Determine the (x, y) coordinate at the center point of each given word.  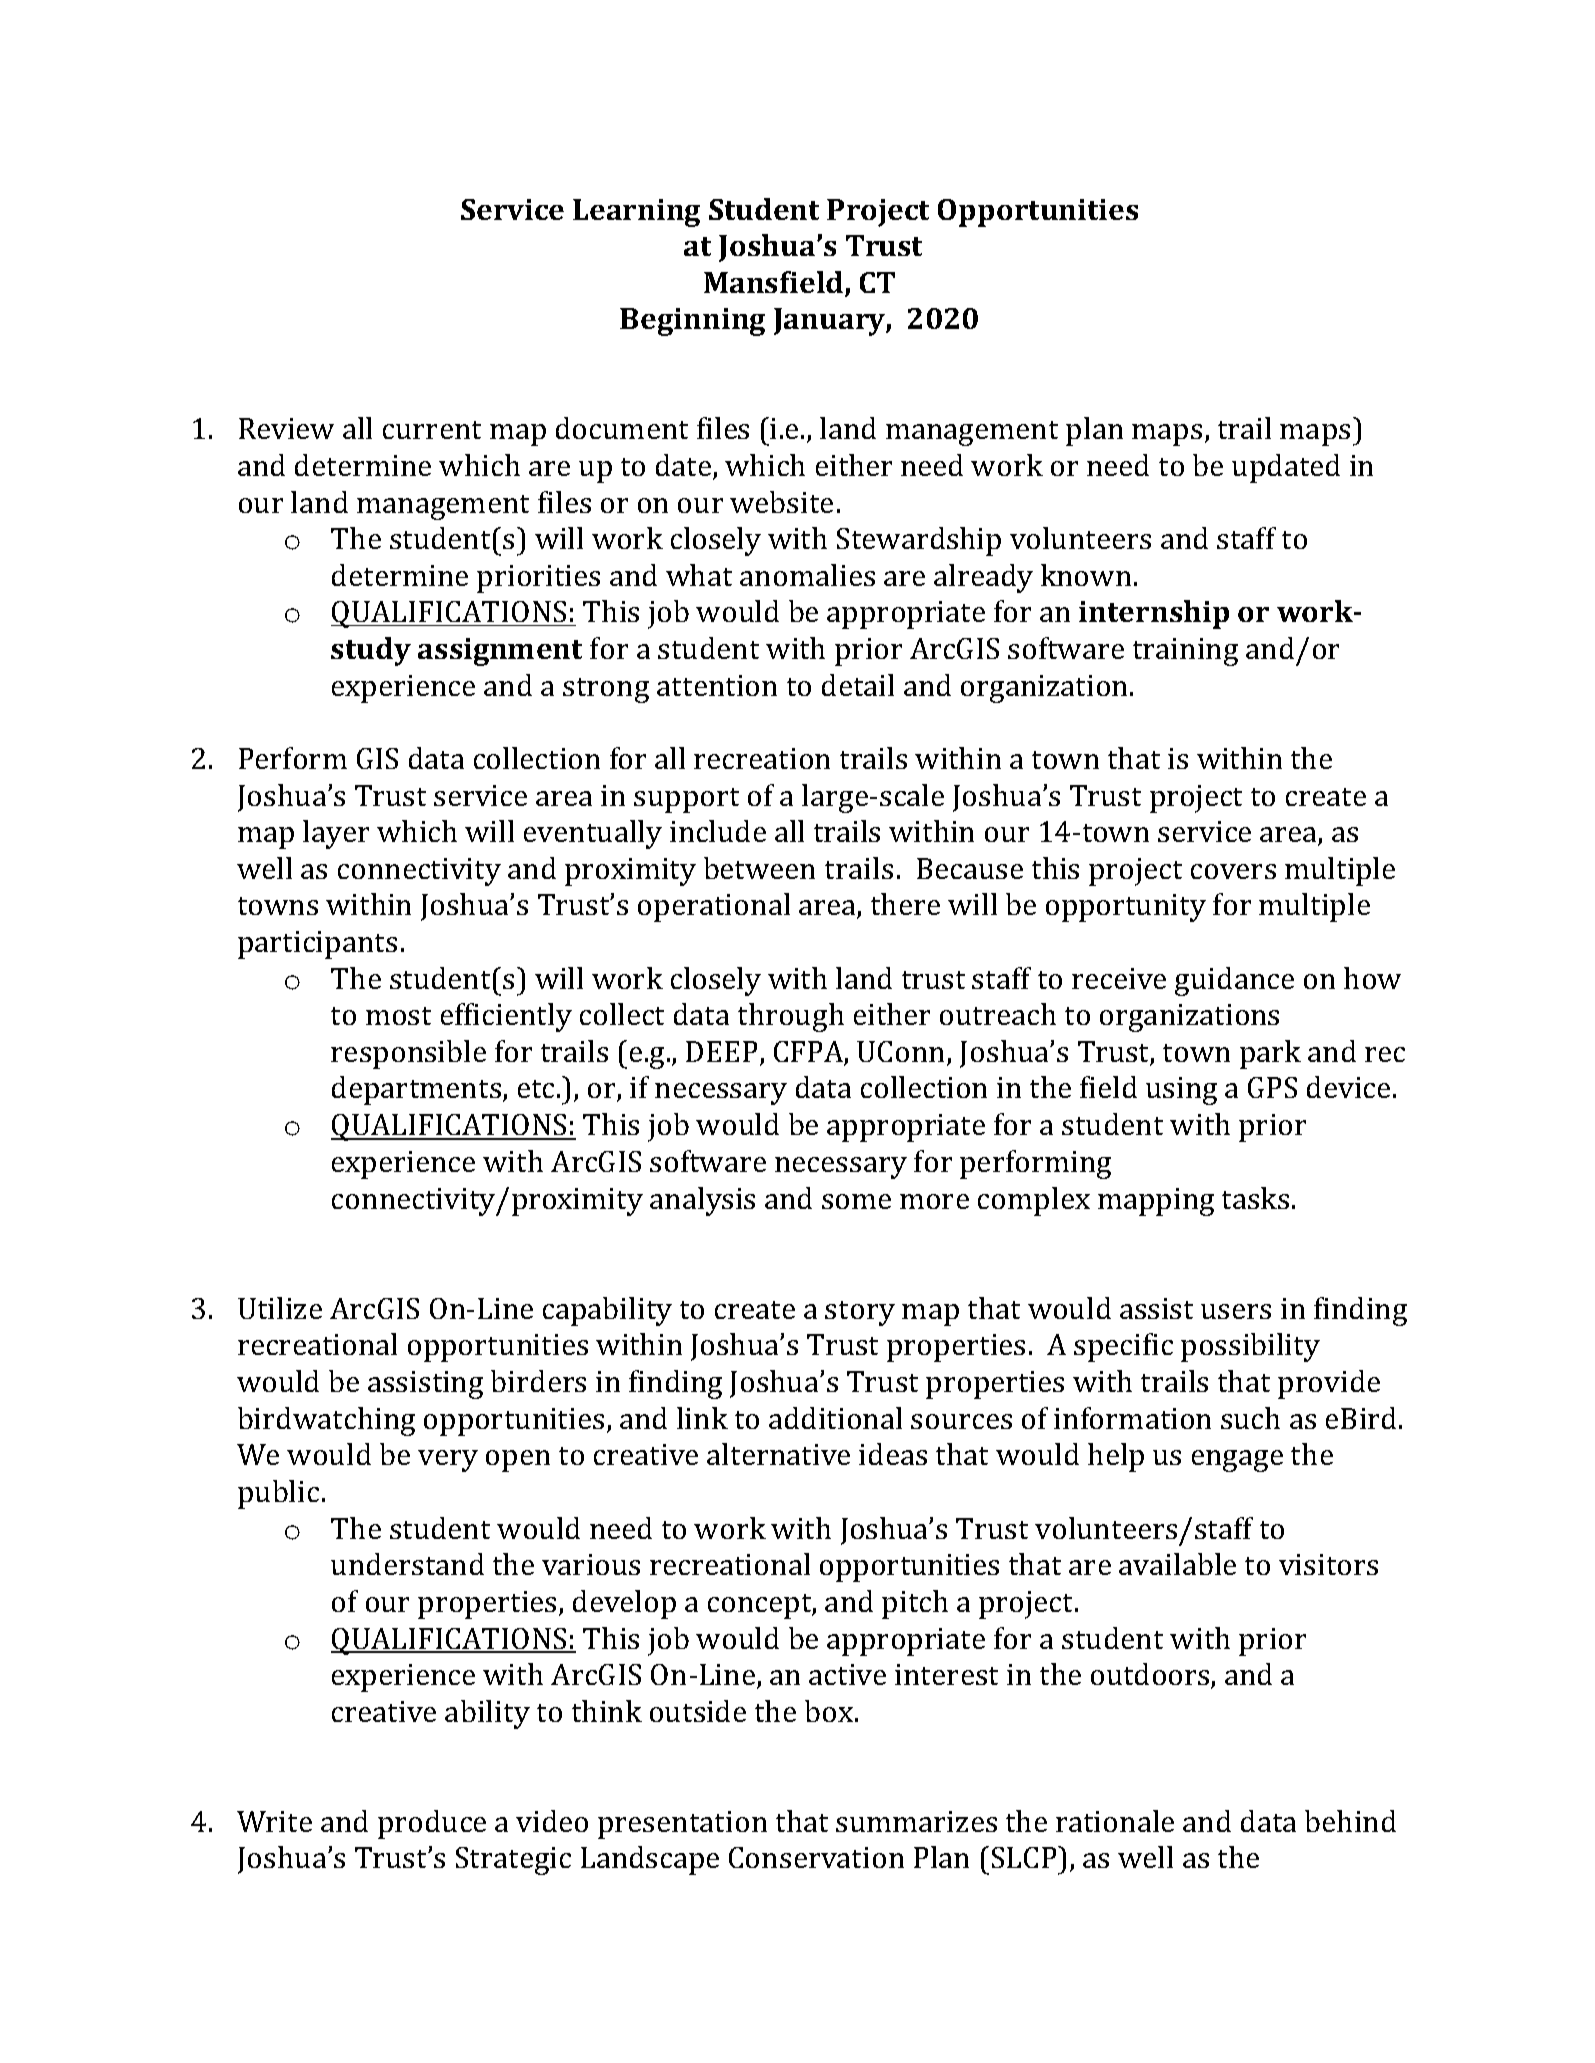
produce (432, 1824)
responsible (408, 1054)
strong (606, 690)
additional (835, 1418)
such (1250, 1418)
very (448, 1461)
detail (858, 685)
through (791, 1017)
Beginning (692, 322)
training (1185, 652)
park (1270, 1054)
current (432, 430)
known (1086, 575)
